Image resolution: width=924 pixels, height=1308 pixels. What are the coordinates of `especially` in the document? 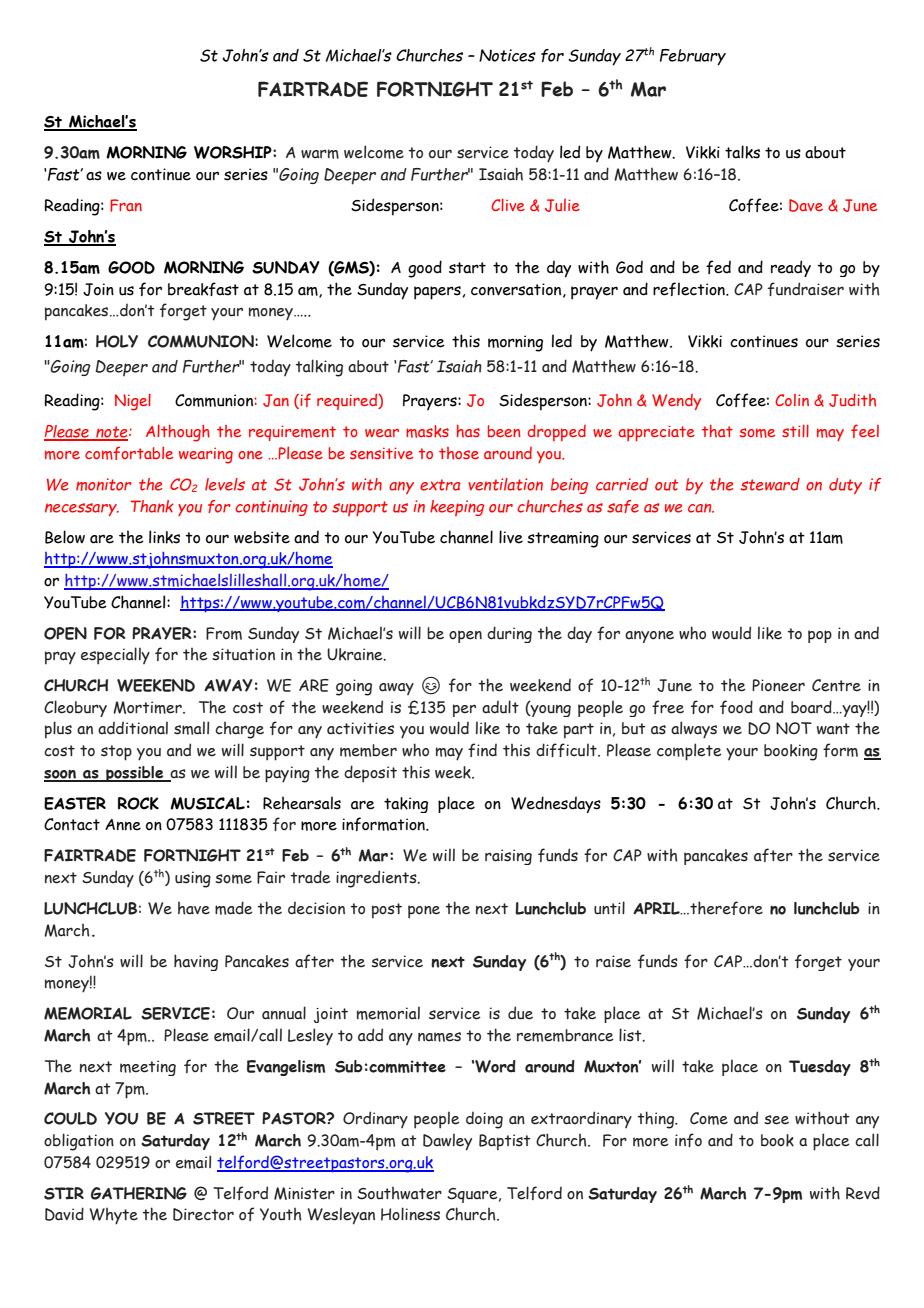 It's located at (115, 656).
